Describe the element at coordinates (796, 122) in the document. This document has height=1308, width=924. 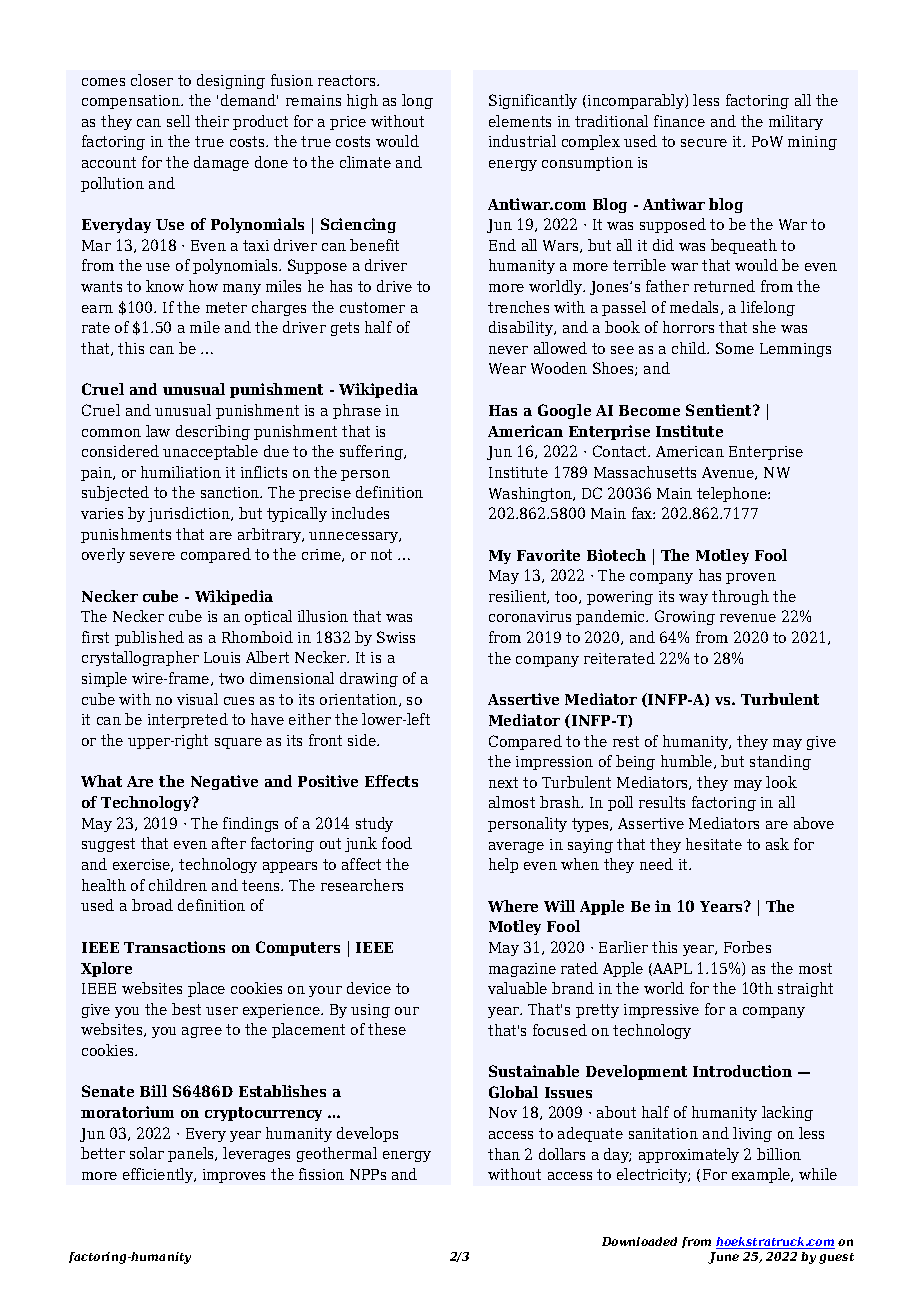
I see `military` at that location.
